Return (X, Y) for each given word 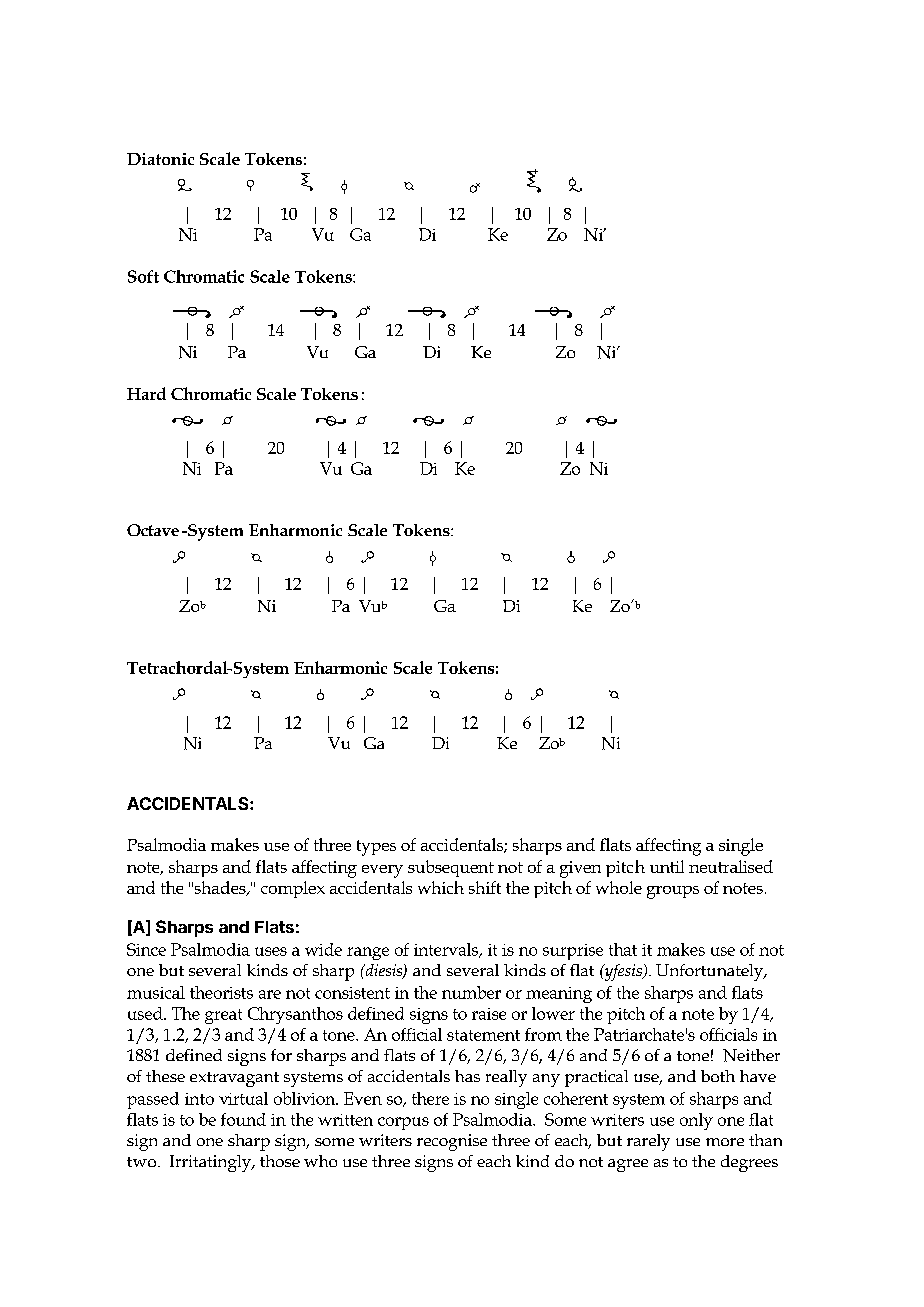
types (376, 848)
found (243, 1119)
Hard (146, 393)
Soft (143, 276)
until (667, 866)
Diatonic (160, 159)
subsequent (451, 868)
